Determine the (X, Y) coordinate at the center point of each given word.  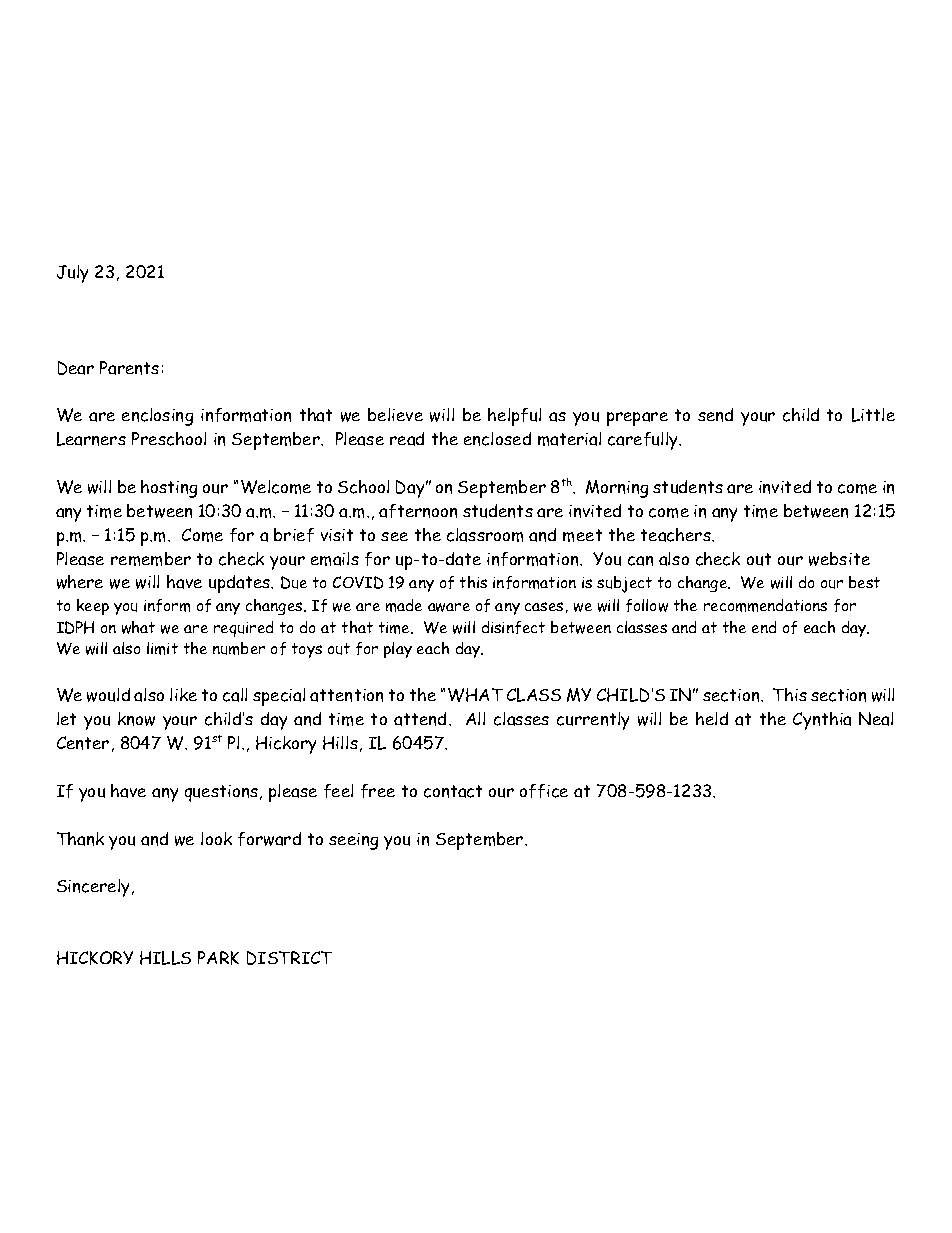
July (72, 274)
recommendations (765, 605)
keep (93, 607)
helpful (514, 417)
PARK (218, 958)
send (715, 415)
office (544, 791)
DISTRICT (289, 958)
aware (449, 607)
